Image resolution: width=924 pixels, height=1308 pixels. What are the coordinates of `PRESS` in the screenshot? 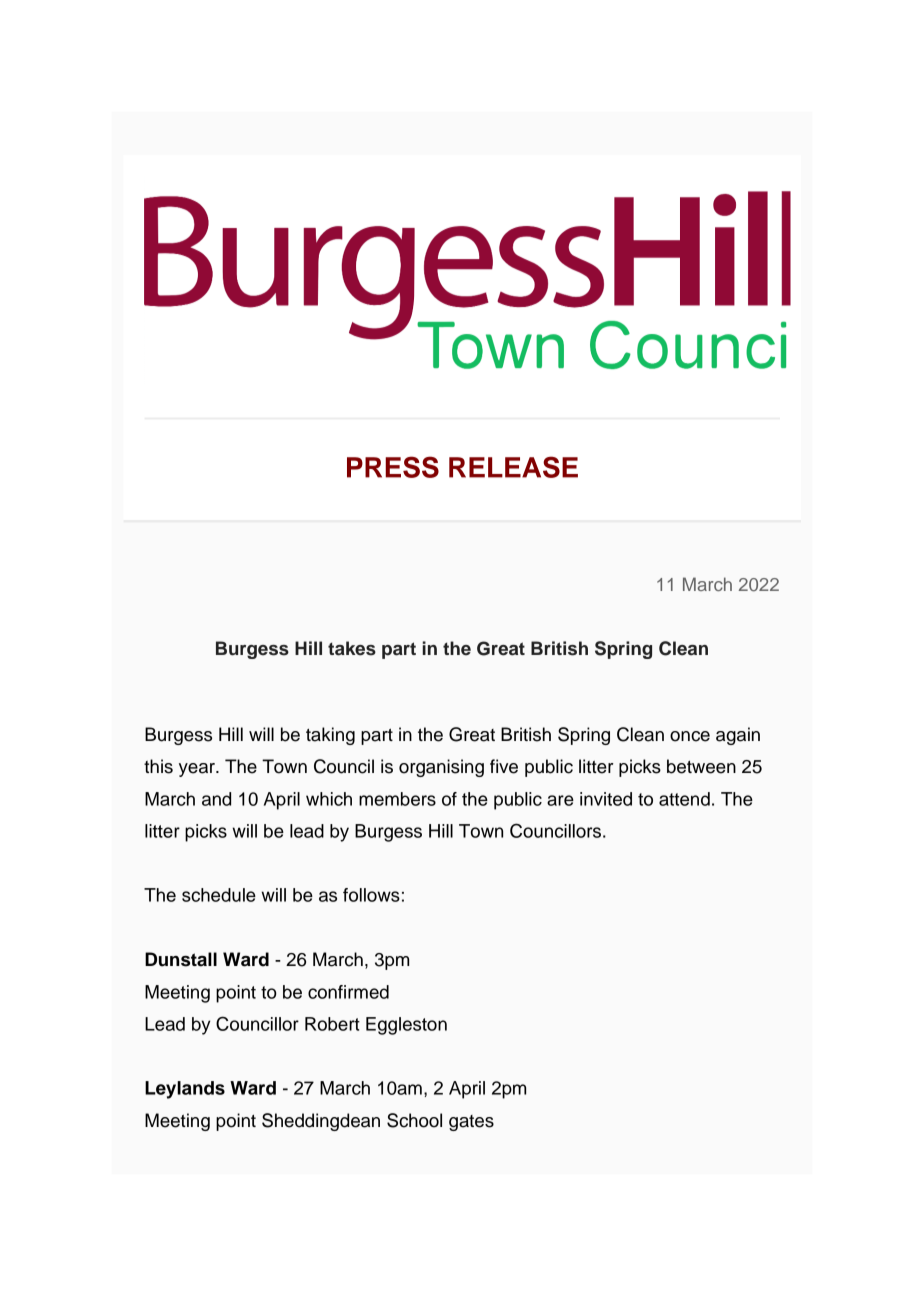 It's located at (393, 467).
